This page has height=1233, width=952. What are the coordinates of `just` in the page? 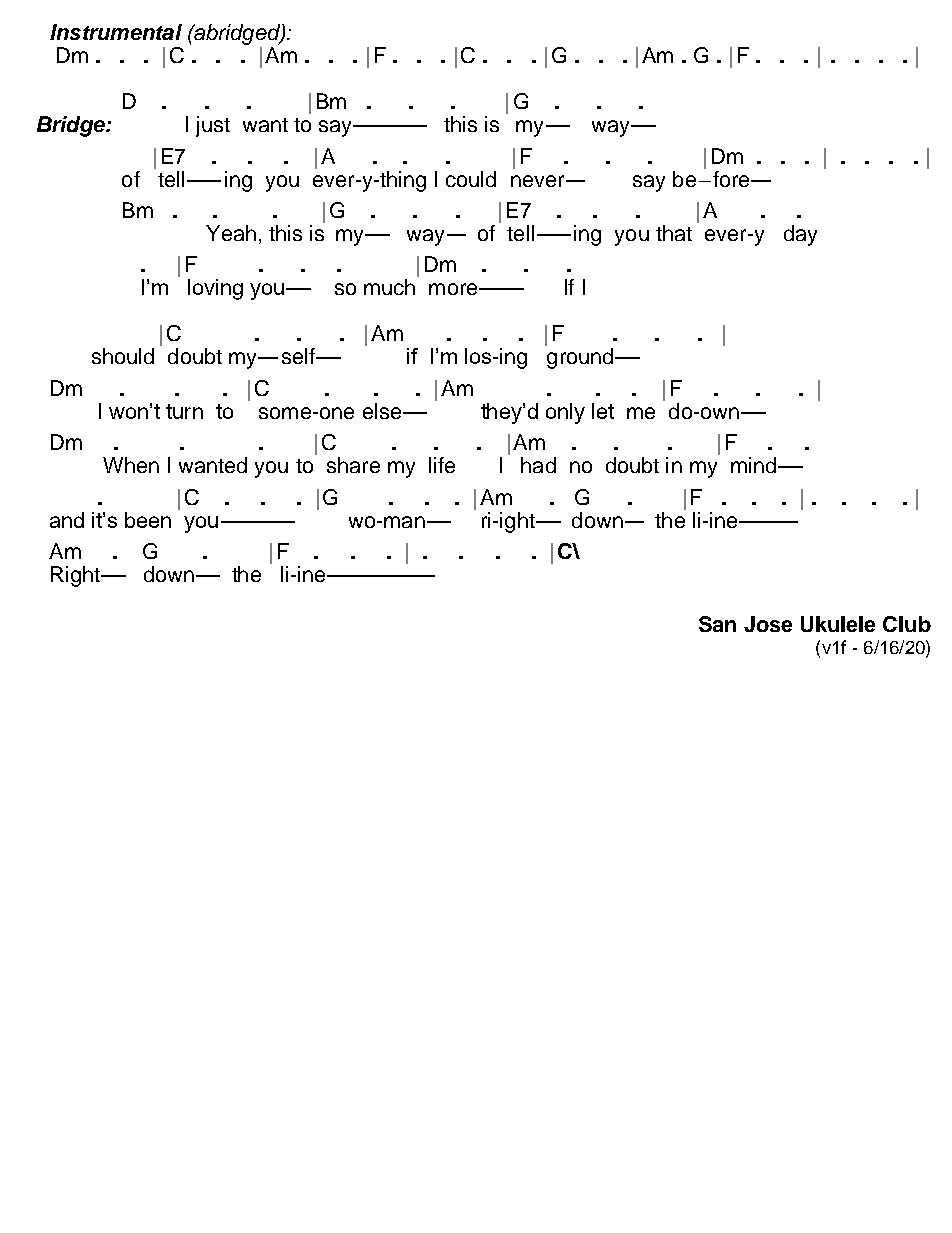 It's located at (213, 126).
